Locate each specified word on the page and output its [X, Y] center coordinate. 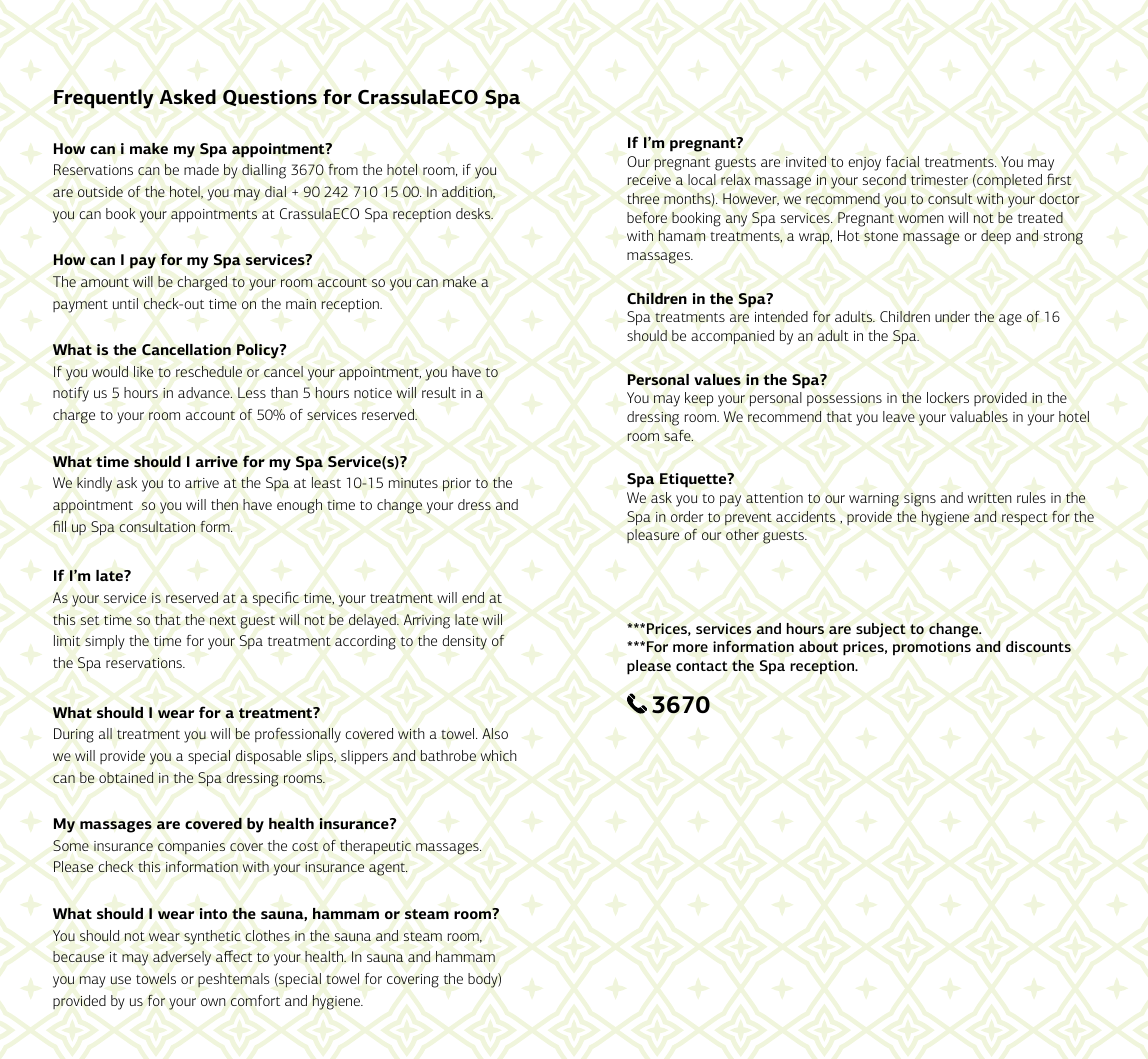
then [224, 504]
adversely [182, 958]
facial [902, 161]
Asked [188, 96]
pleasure [653, 536]
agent [388, 869]
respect [1025, 519]
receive [649, 180]
